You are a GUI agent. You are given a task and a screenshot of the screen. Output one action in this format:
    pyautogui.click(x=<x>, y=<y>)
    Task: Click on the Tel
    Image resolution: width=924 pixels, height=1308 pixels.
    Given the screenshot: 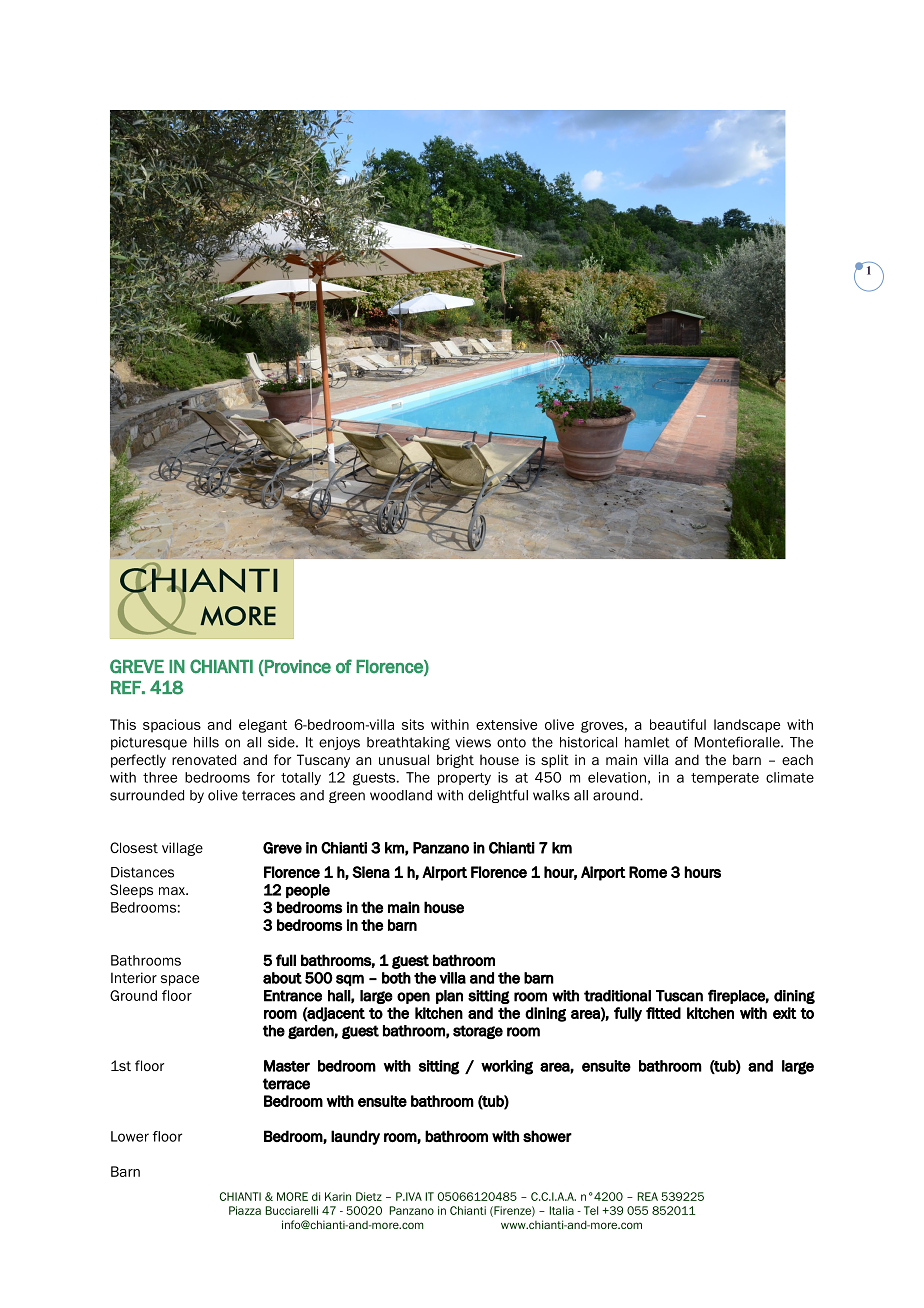 What is the action you would take?
    pyautogui.click(x=591, y=1210)
